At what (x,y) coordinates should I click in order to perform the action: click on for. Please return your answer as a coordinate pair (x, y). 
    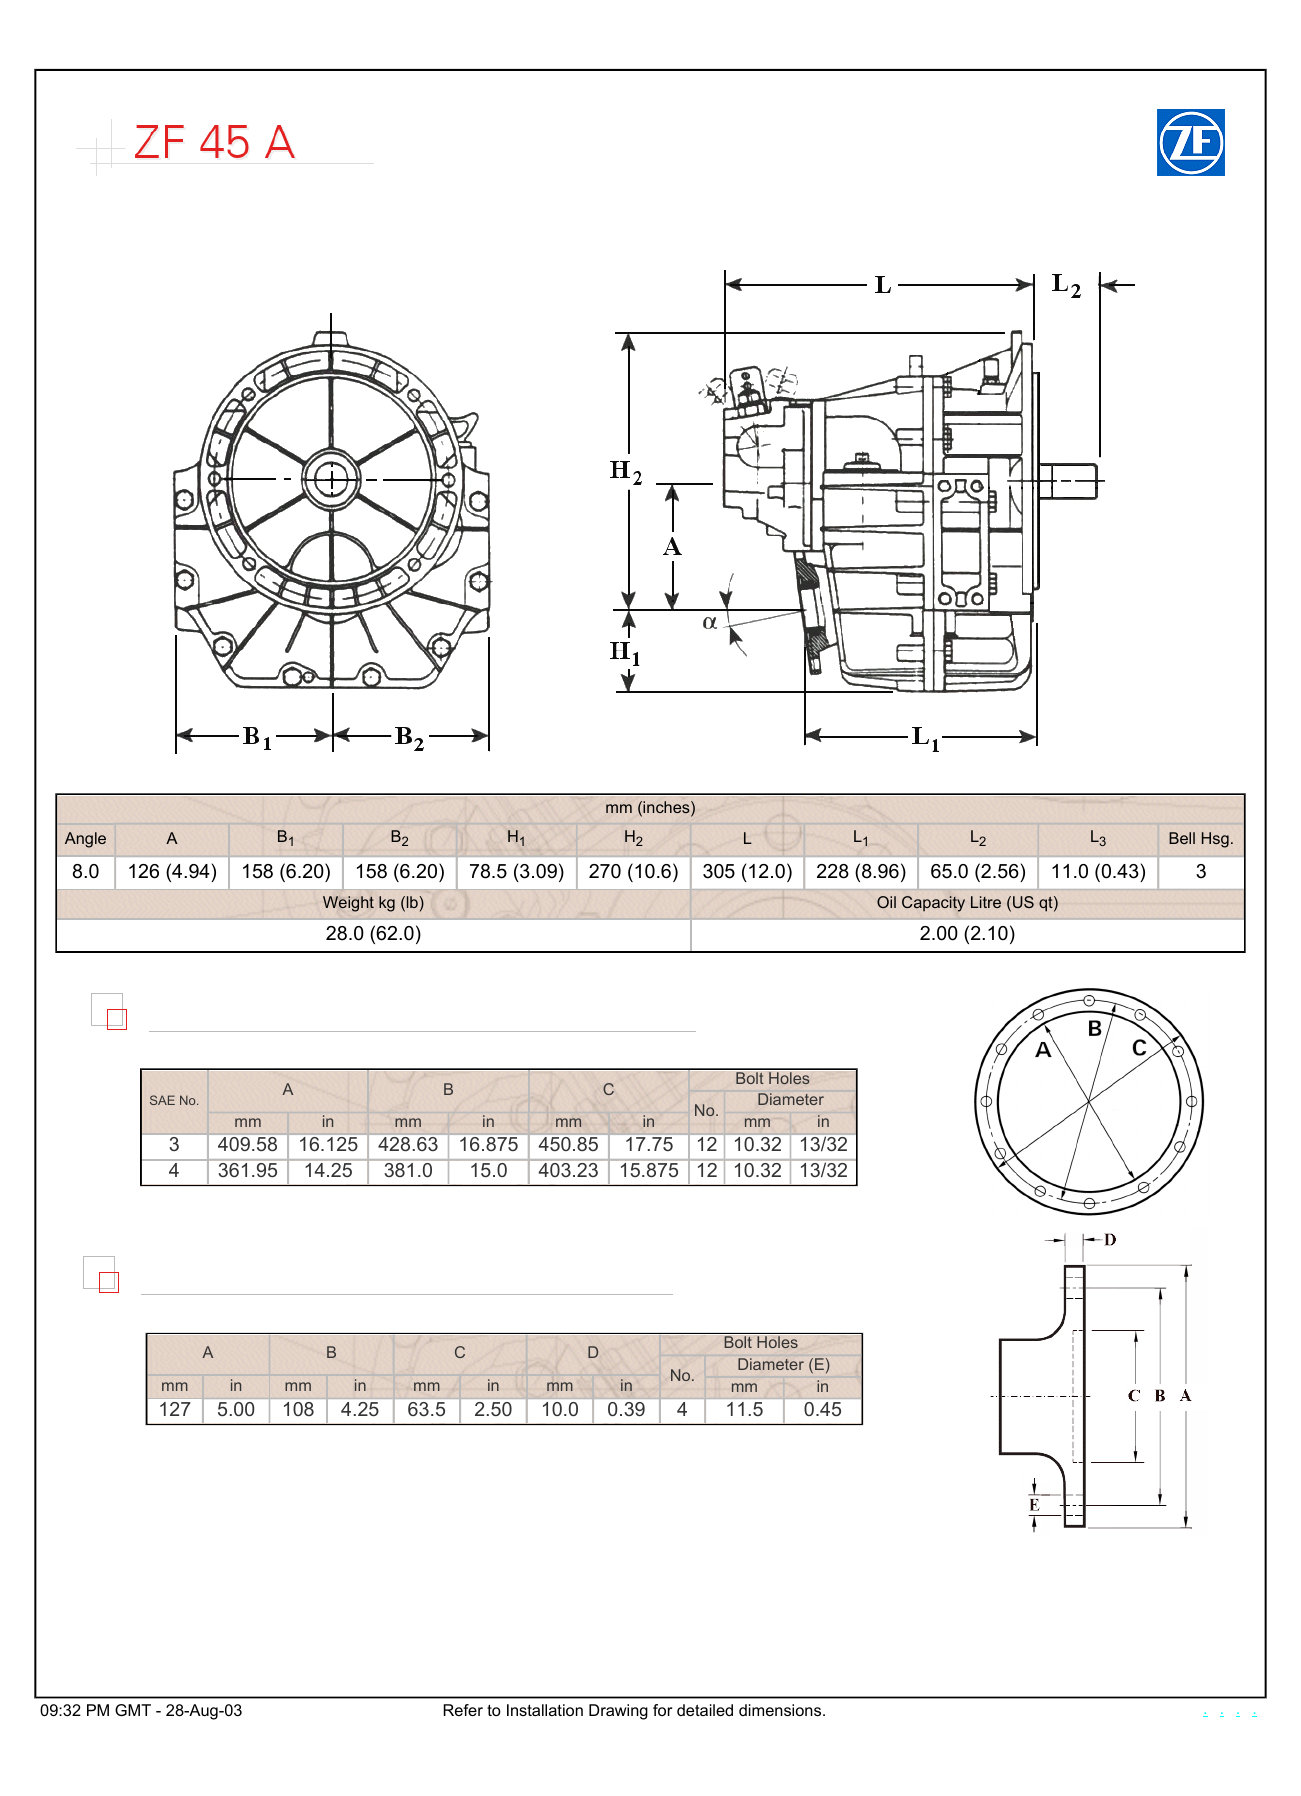
    Looking at the image, I should click on (662, 1710).
